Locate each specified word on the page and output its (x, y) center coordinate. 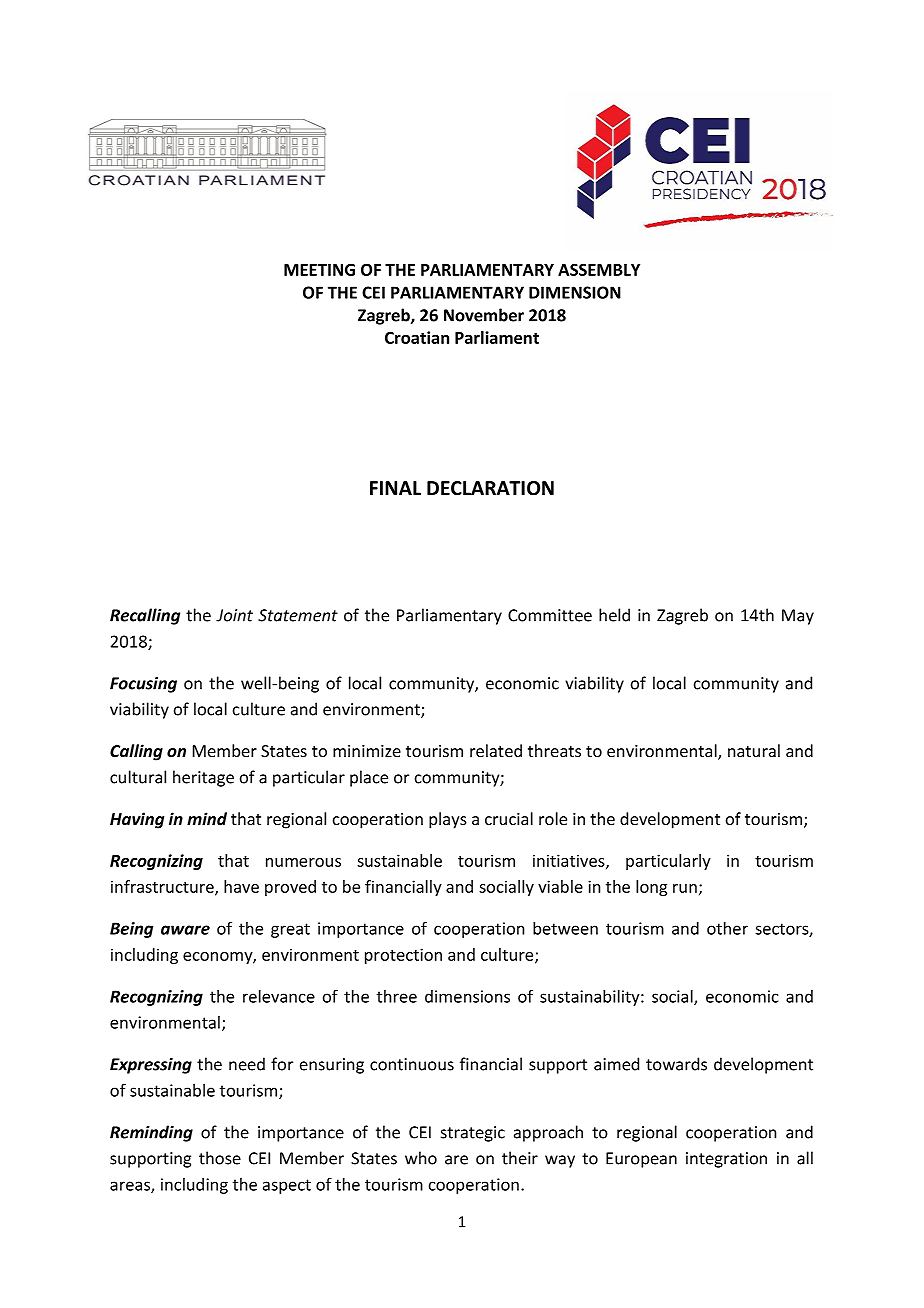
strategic (473, 1134)
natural (754, 750)
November (484, 315)
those (220, 1158)
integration (726, 1160)
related (496, 750)
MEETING (319, 269)
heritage (203, 778)
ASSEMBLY (599, 269)
